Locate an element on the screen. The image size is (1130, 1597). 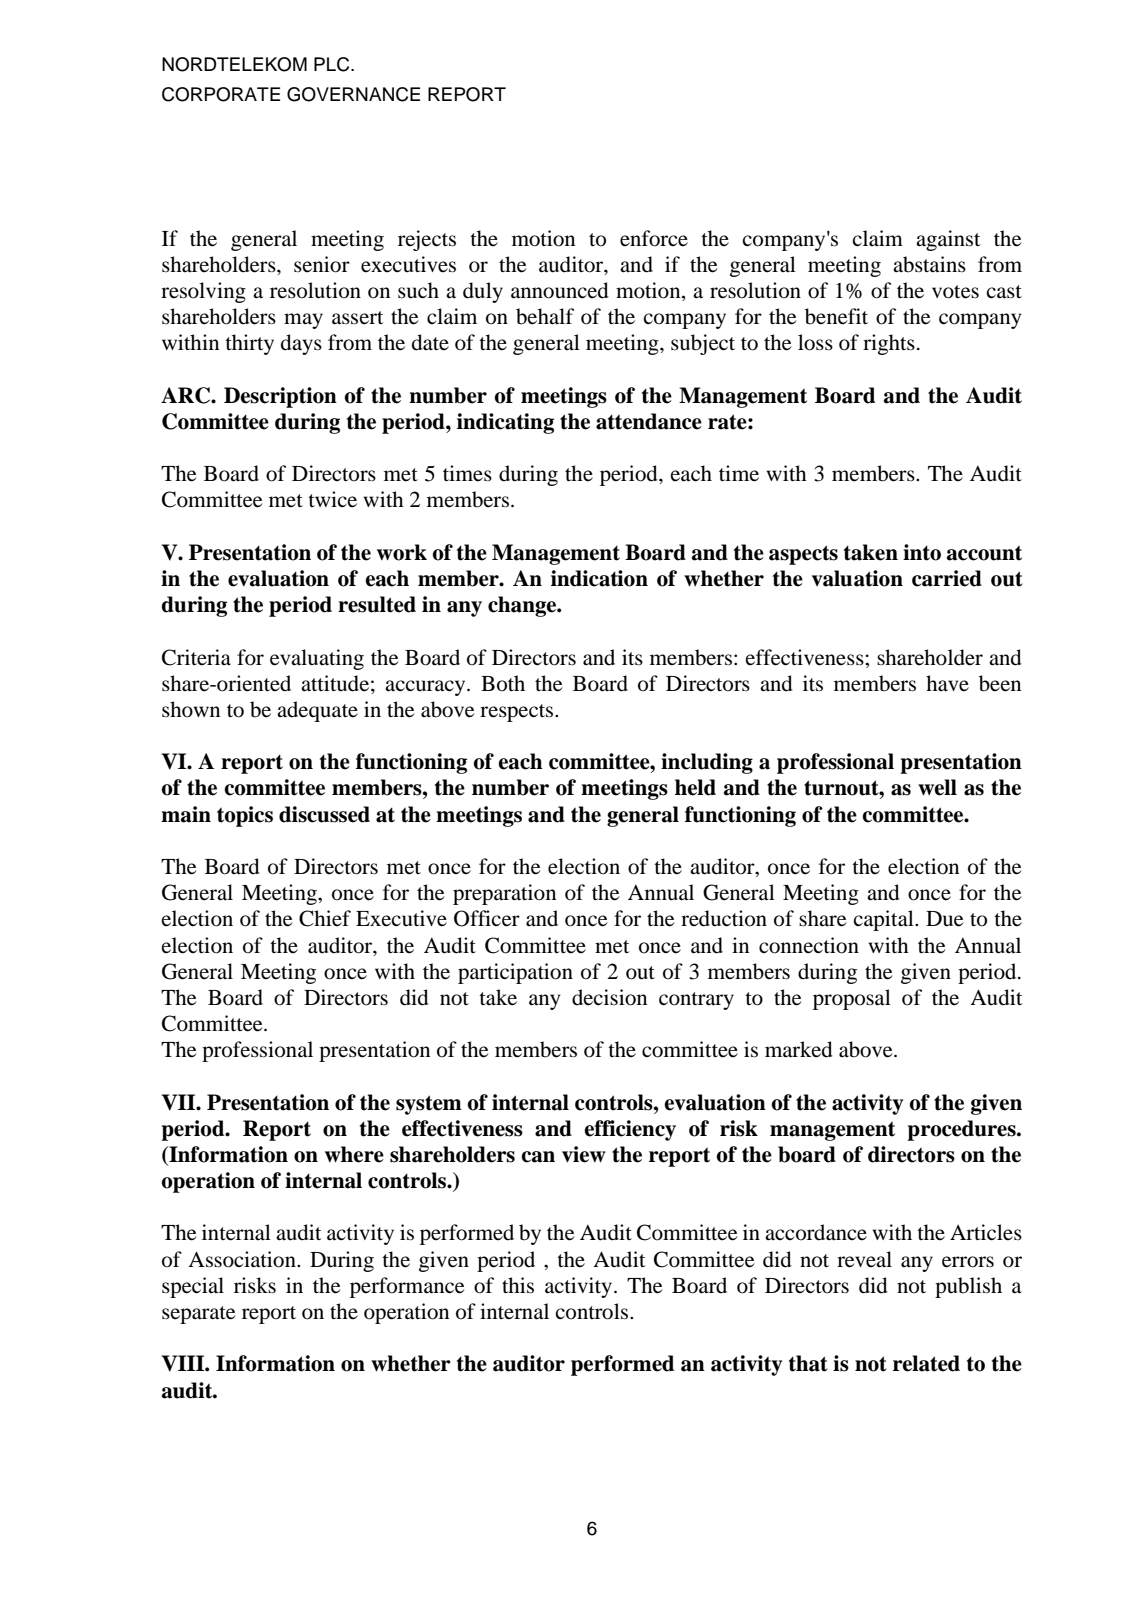
indication is located at coordinates (599, 578).
